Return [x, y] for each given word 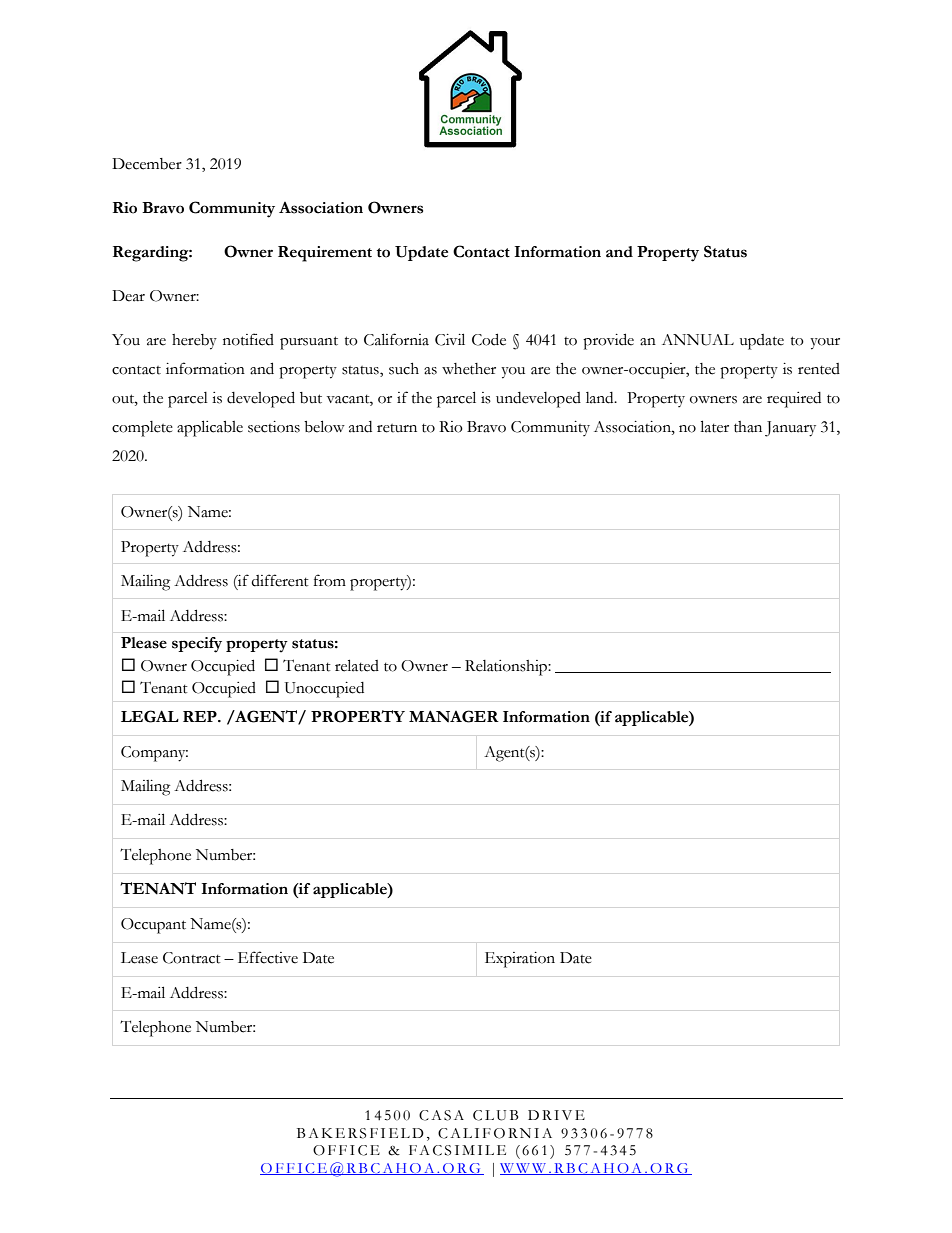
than [748, 427]
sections [274, 427]
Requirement [325, 254]
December [147, 164]
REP [201, 716]
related [357, 665]
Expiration [520, 960]
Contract [192, 958]
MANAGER [454, 716]
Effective [268, 957]
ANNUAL [698, 340]
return [397, 428]
